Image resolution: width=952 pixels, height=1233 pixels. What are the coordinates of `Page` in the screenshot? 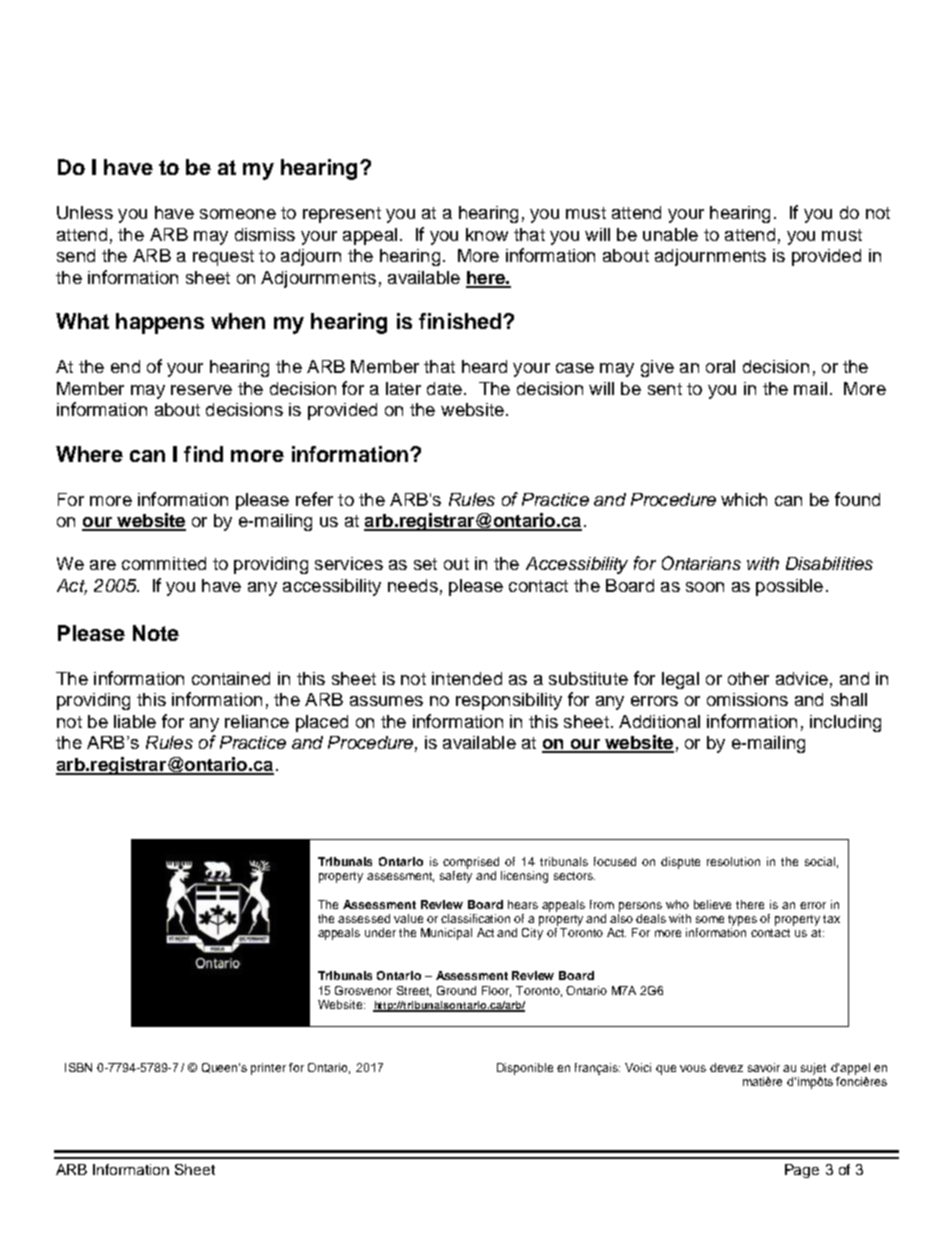 It's located at (802, 1171).
